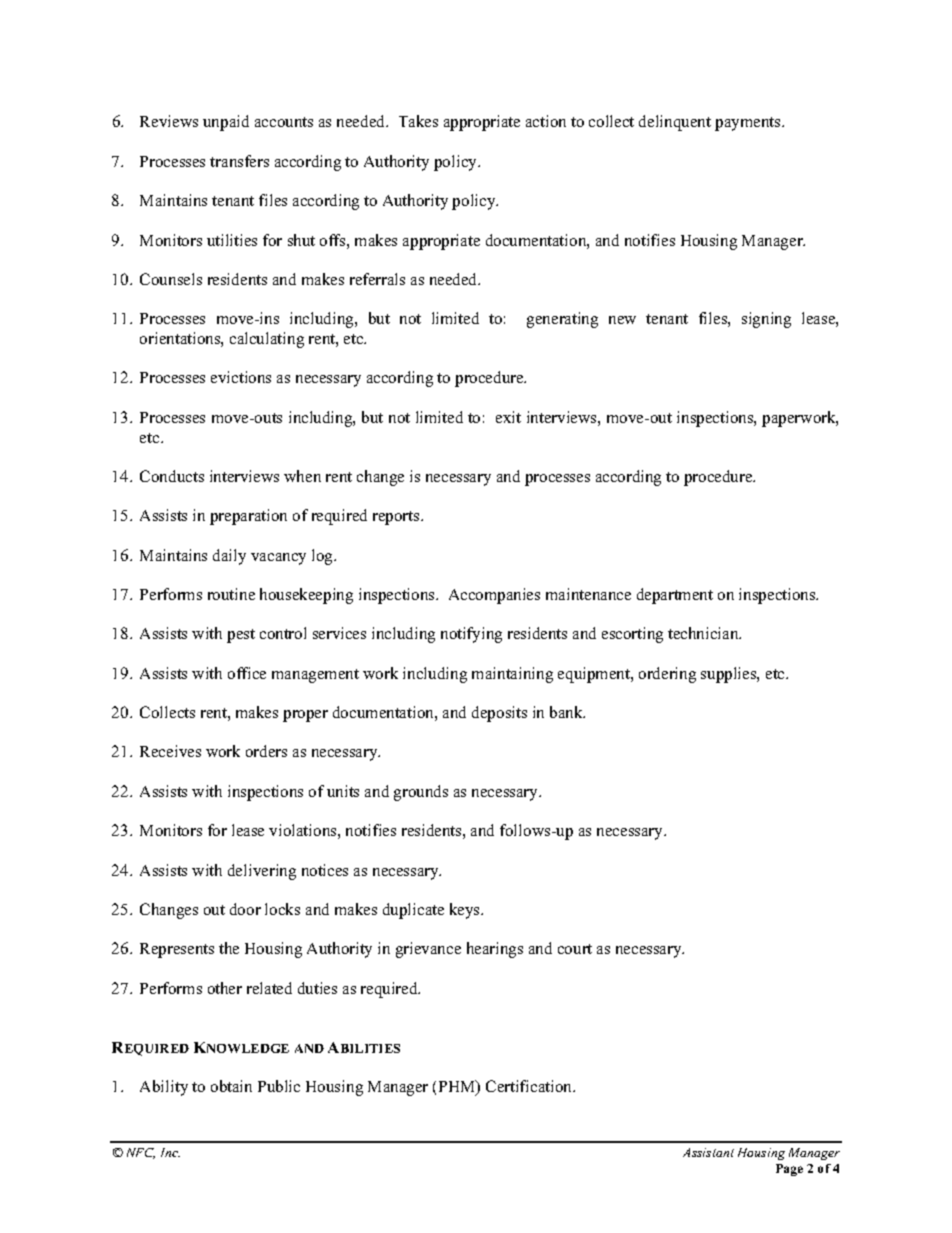 The height and width of the screenshot is (1233, 952). I want to click on door, so click(245, 909).
